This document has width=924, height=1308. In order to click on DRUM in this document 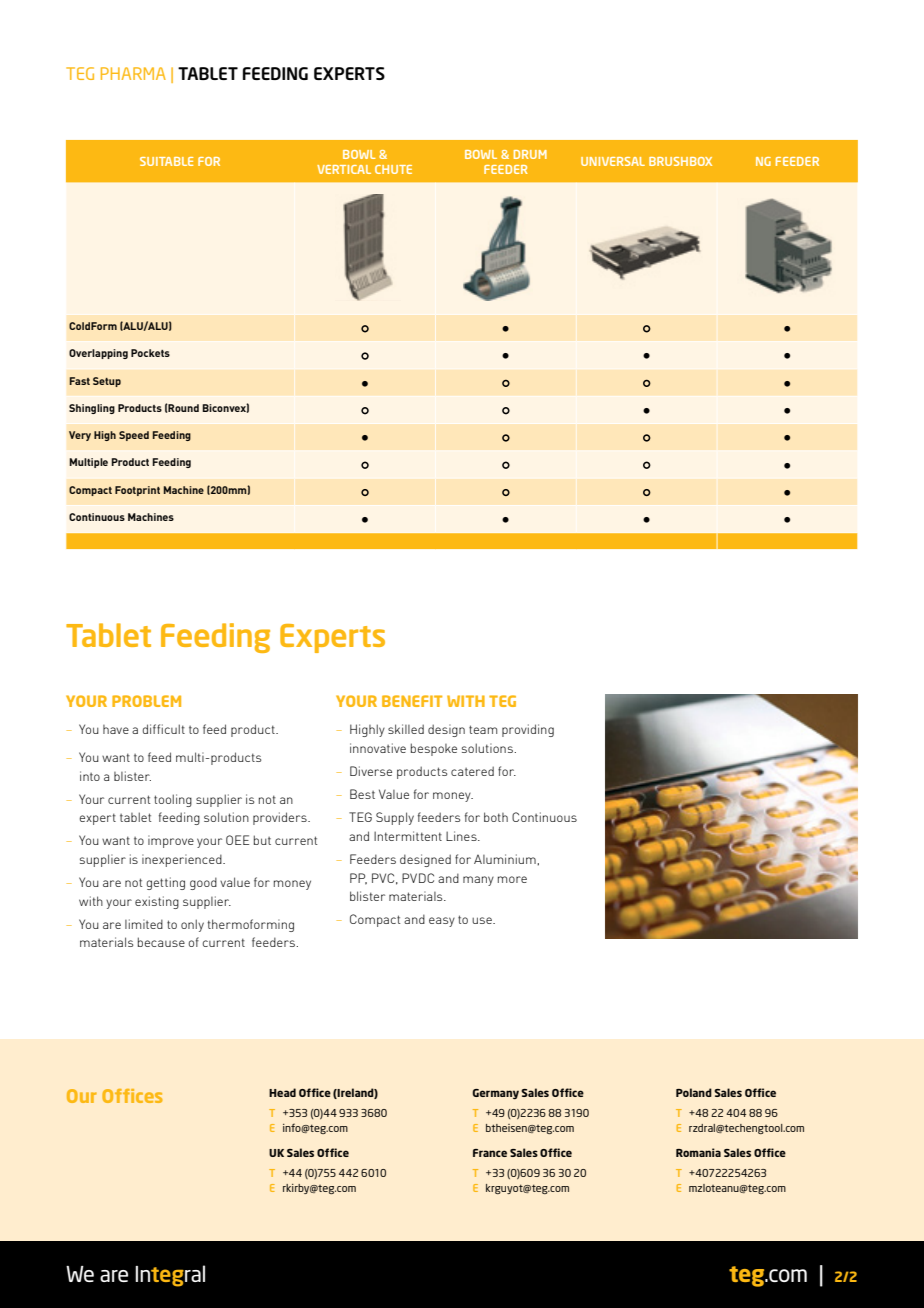, I will do `click(530, 154)`.
